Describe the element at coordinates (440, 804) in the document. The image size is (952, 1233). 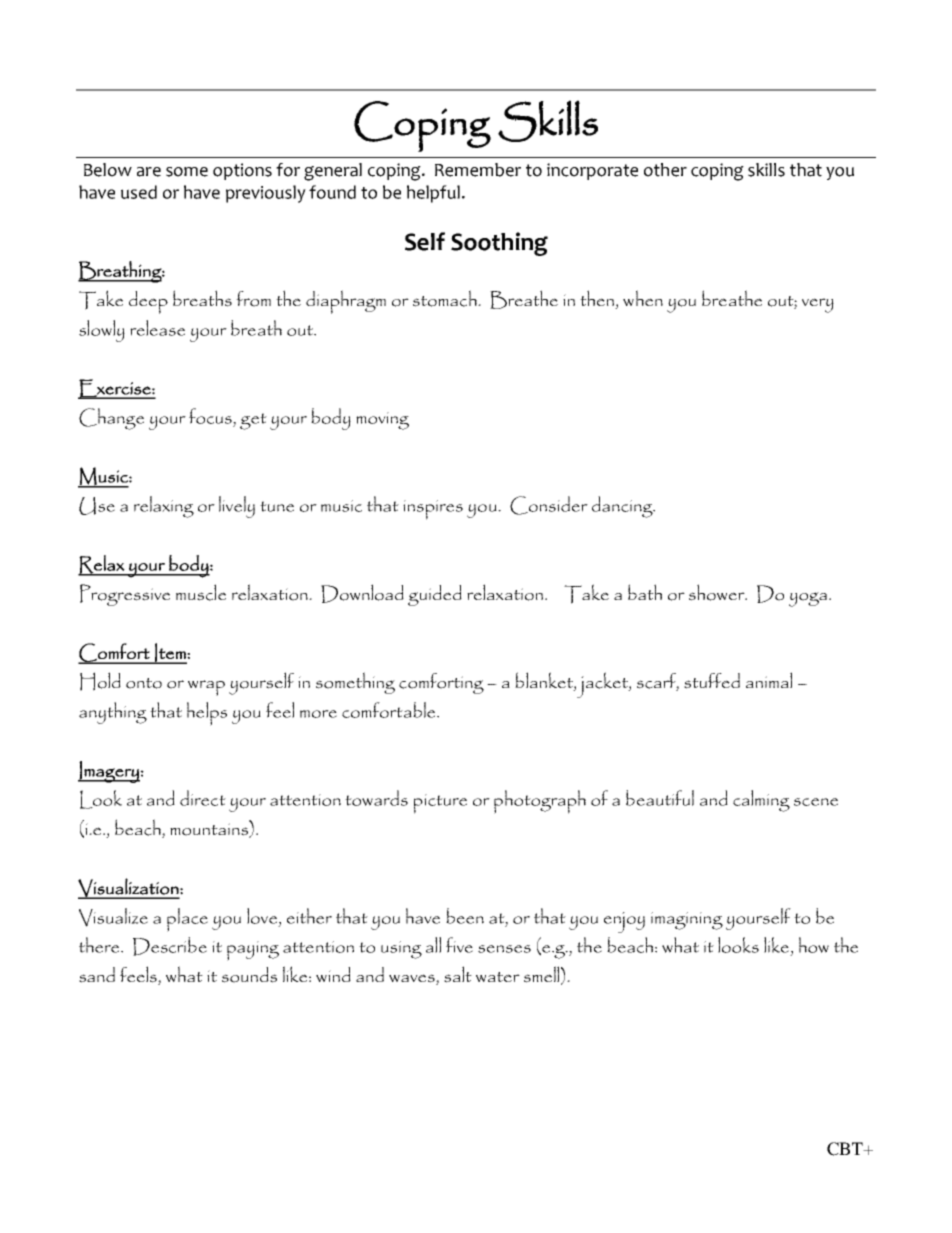
I see `picture` at that location.
